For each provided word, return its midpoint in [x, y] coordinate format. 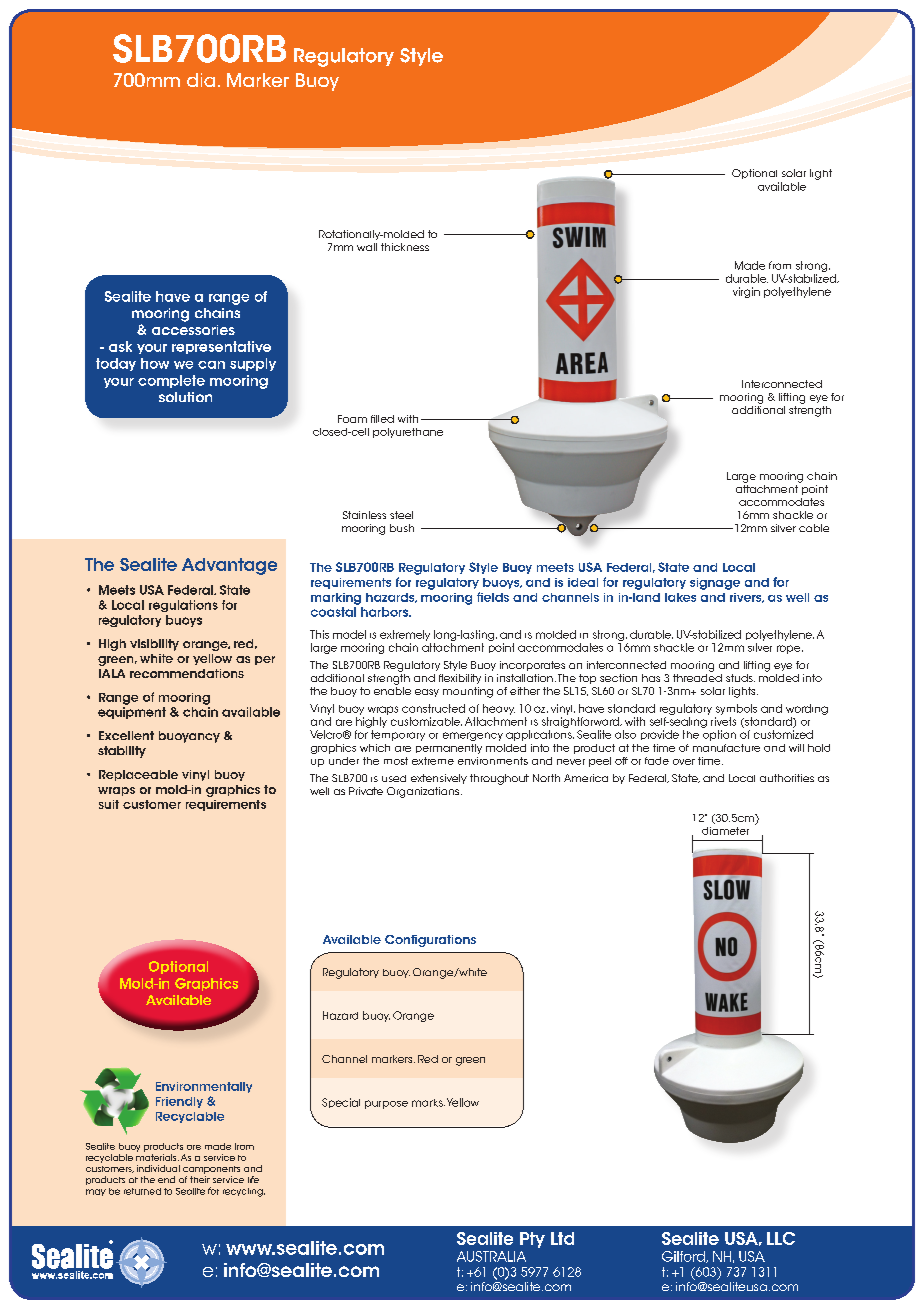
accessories [193, 330]
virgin [746, 292]
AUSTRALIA [491, 1256]
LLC [781, 1238]
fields [493, 597]
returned [142, 1191]
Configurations [430, 941]
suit [109, 804]
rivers [747, 598]
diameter [725, 831]
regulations [183, 606]
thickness [405, 247]
